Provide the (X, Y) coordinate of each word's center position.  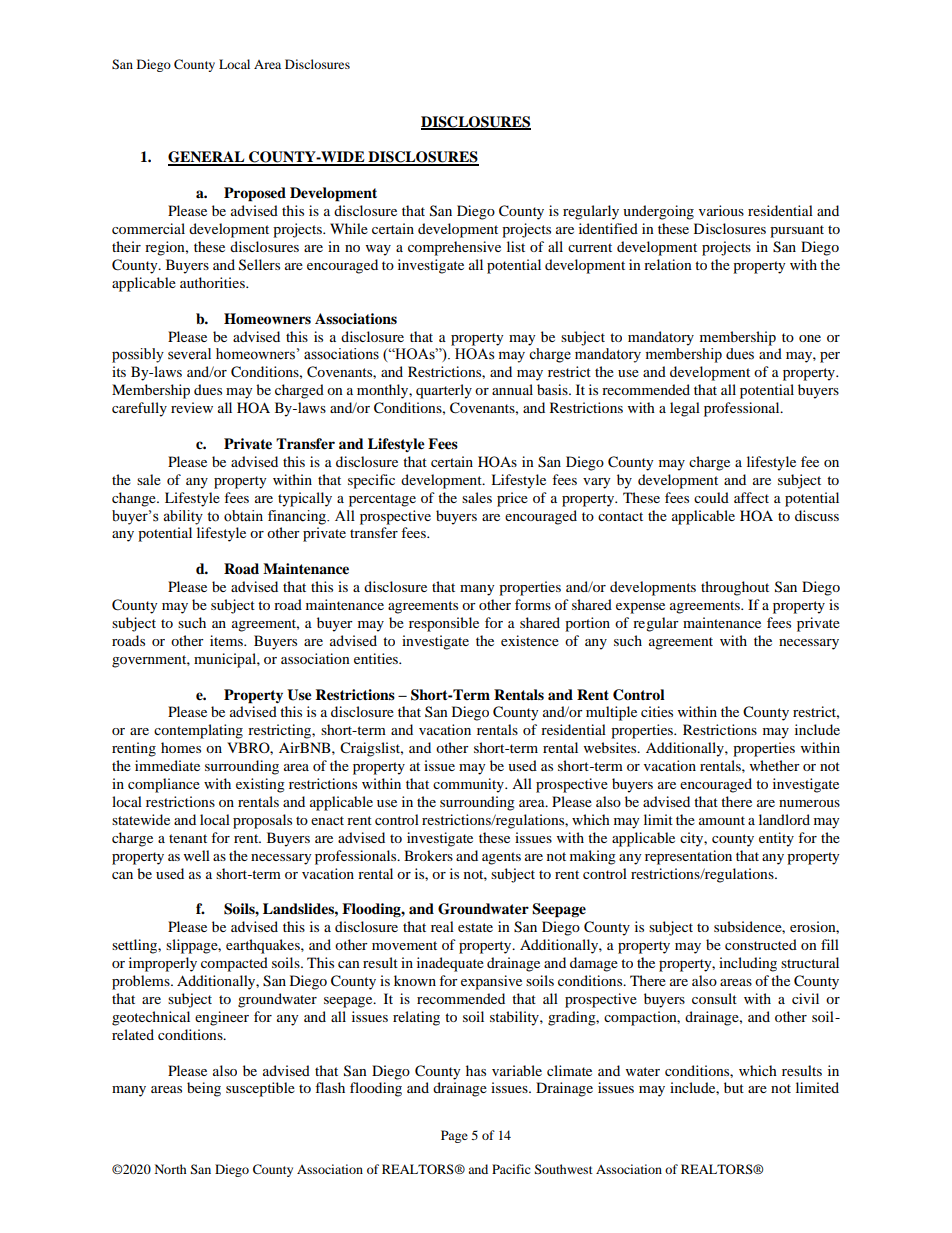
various (721, 210)
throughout (735, 588)
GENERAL (207, 158)
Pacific (511, 1169)
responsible (444, 624)
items (227, 640)
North (171, 1169)
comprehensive (454, 248)
